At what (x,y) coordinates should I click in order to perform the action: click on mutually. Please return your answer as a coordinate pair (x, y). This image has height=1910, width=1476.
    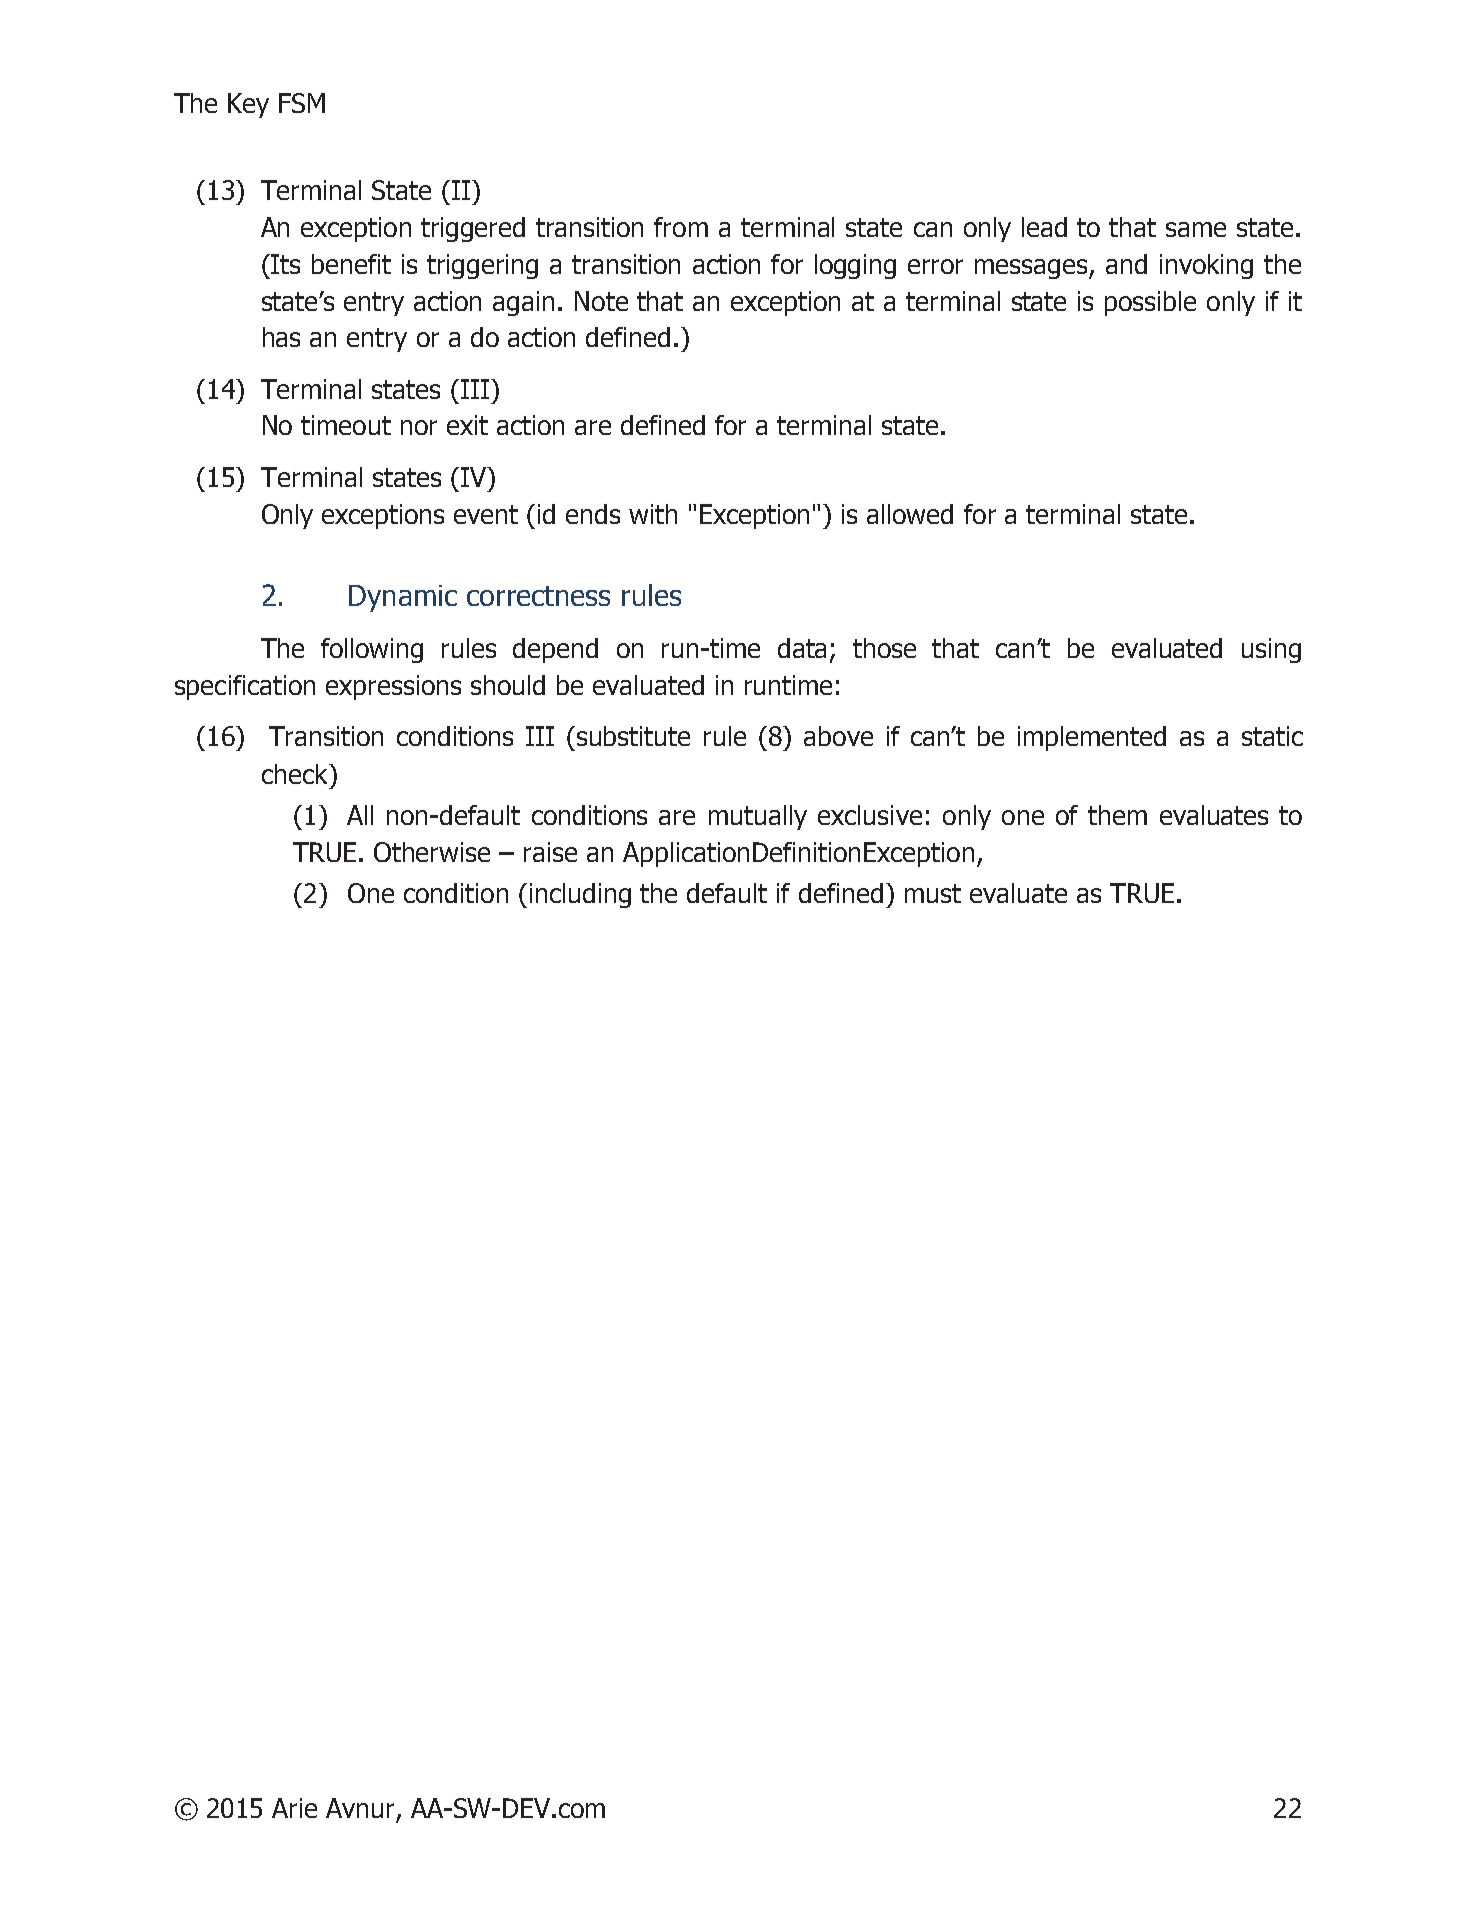
    Looking at the image, I should click on (758, 817).
